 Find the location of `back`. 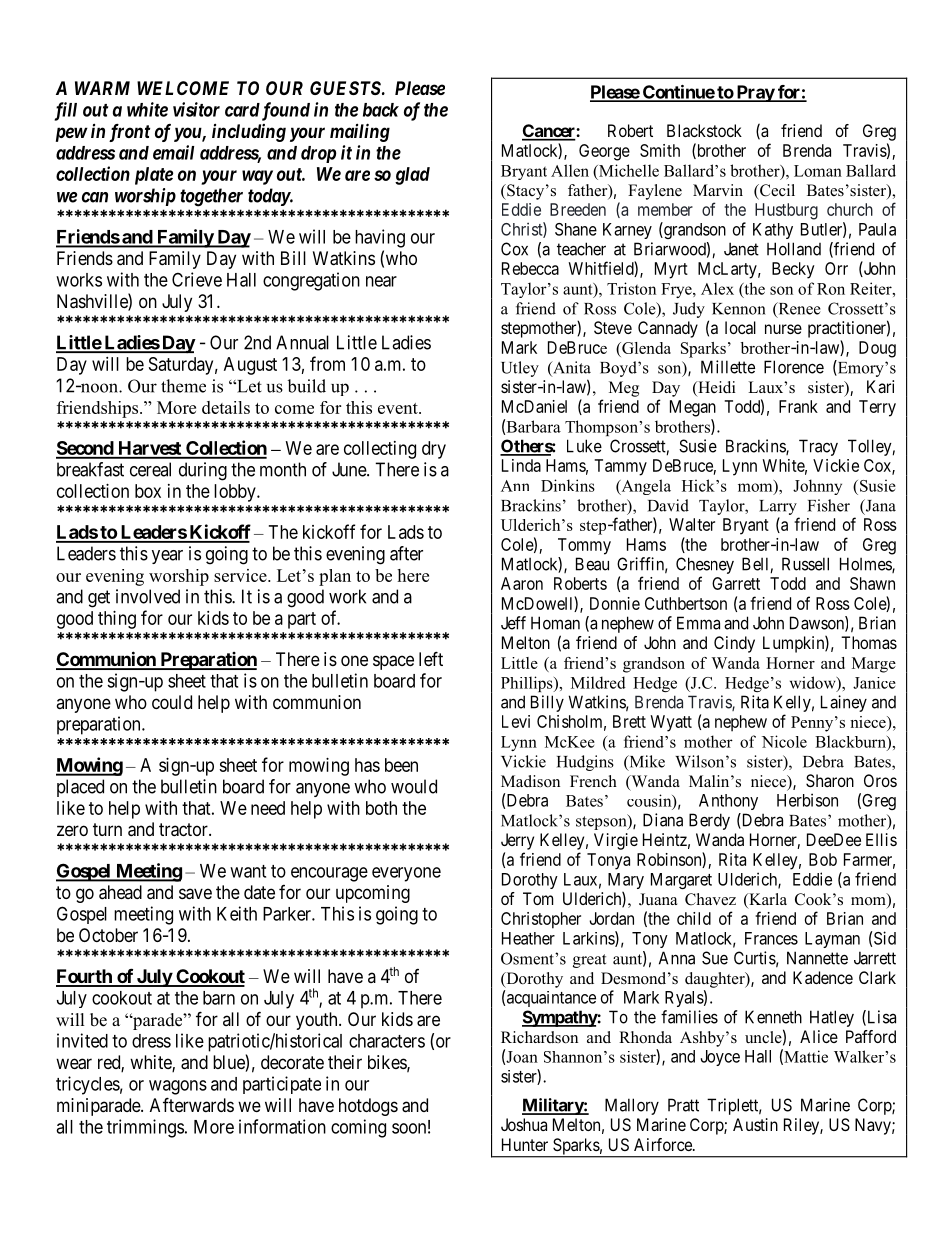

back is located at coordinates (381, 110).
